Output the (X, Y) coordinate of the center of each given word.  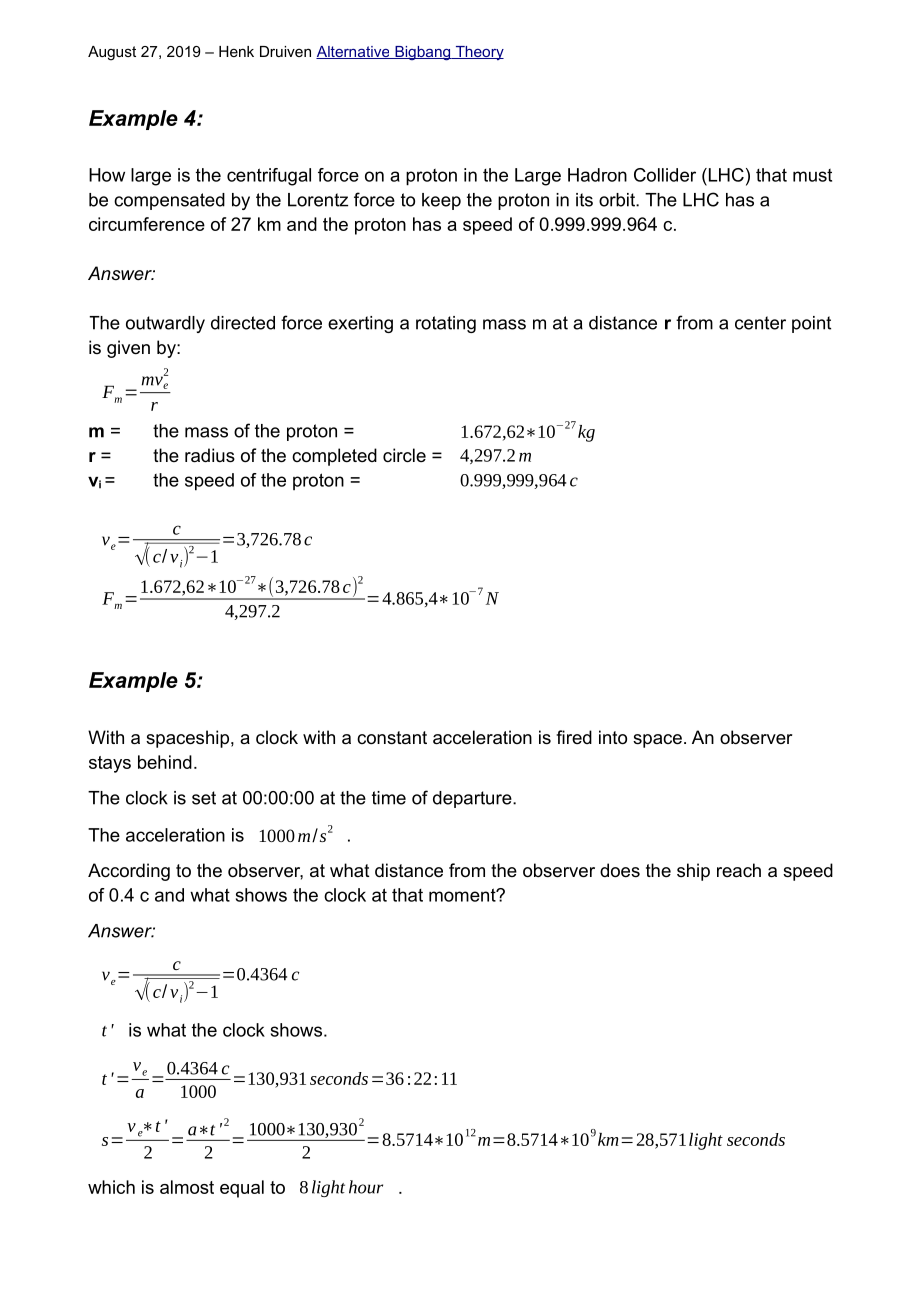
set (204, 798)
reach (739, 870)
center (760, 323)
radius (210, 455)
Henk (236, 51)
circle (404, 455)
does (620, 870)
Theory (478, 53)
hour (366, 1187)
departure (473, 799)
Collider (665, 175)
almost (187, 1187)
